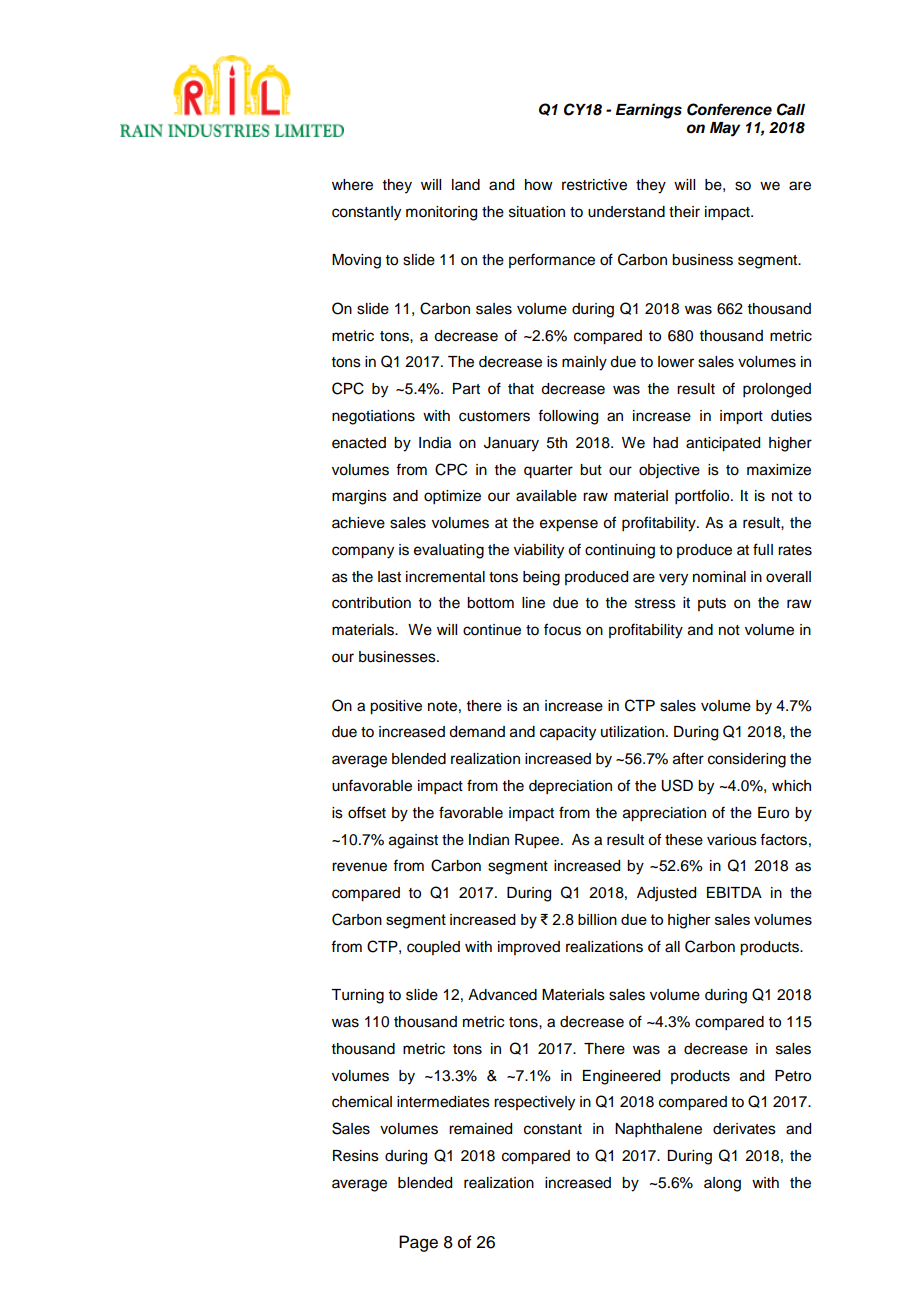 The image size is (924, 1307). What do you see at coordinates (725, 129) in the screenshot?
I see `May` at bounding box center [725, 129].
